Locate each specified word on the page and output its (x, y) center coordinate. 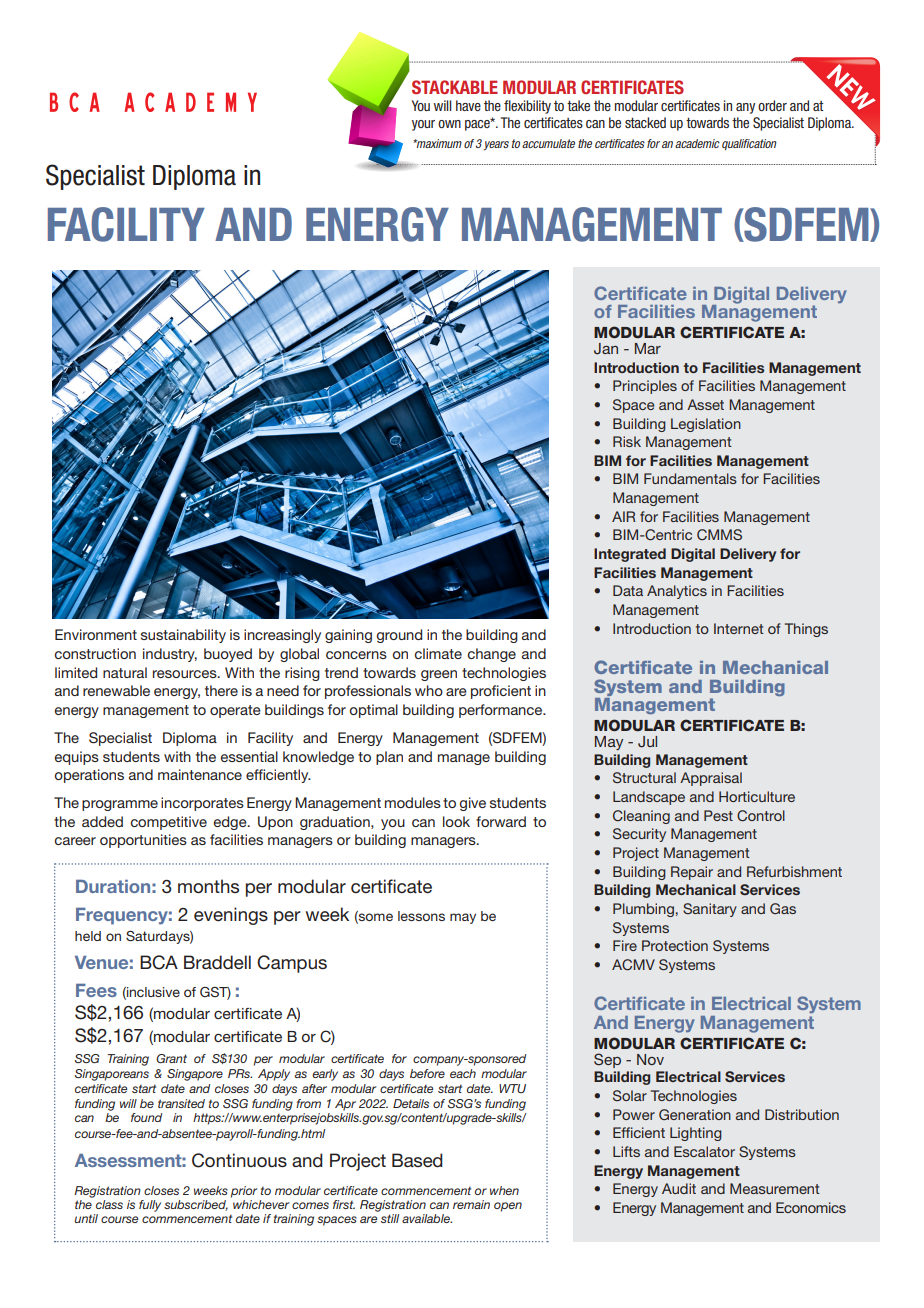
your (423, 125)
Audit (679, 1188)
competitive (168, 823)
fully (150, 1206)
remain (471, 1204)
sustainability (183, 636)
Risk (627, 441)
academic (697, 143)
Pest (718, 815)
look (456, 821)
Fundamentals (690, 478)
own (449, 124)
